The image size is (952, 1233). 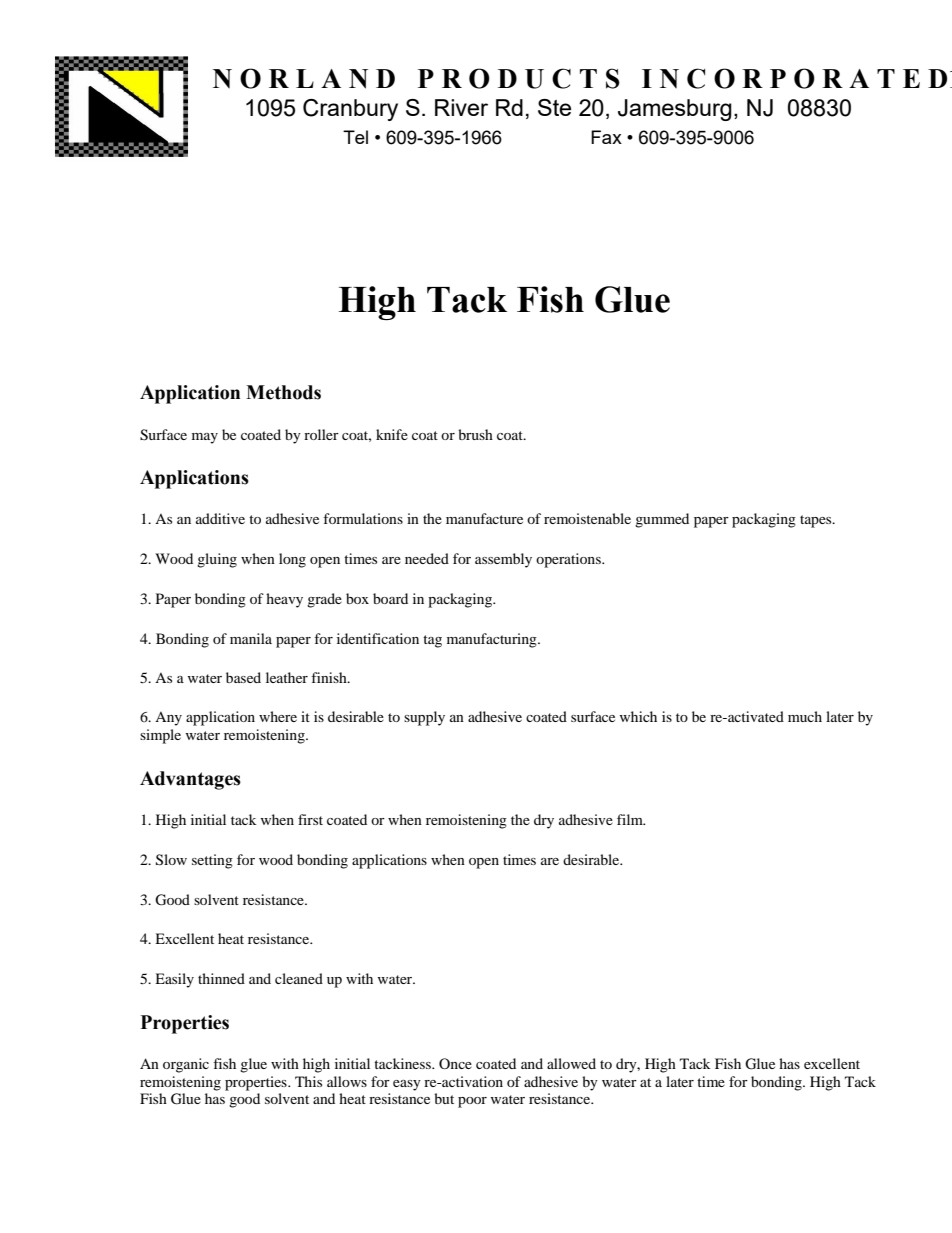 What do you see at coordinates (461, 107) in the screenshot?
I see `River` at bounding box center [461, 107].
